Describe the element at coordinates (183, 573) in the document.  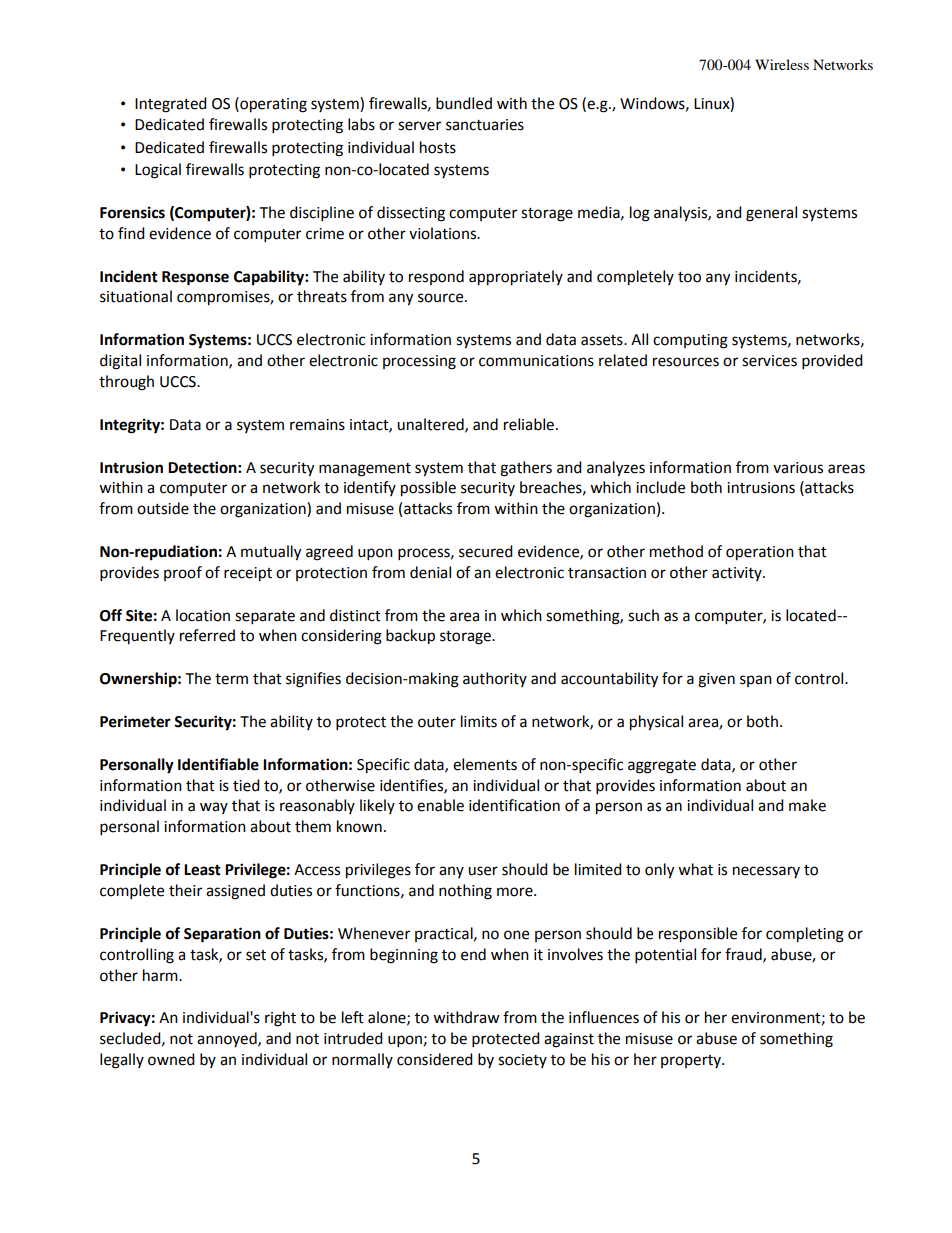
I see `proof` at that location.
